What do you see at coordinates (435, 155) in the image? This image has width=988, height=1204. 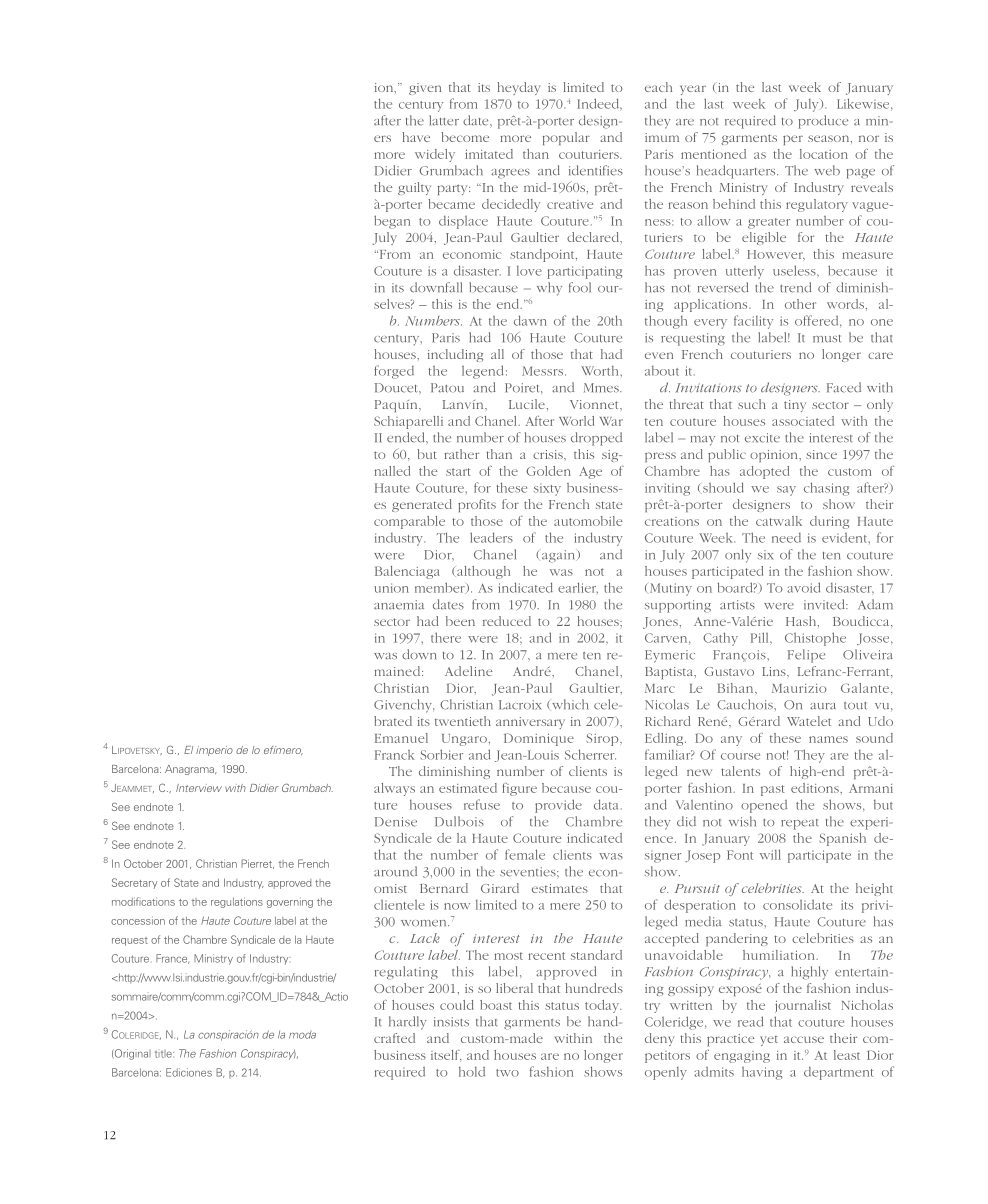 I see `widely` at bounding box center [435, 155].
